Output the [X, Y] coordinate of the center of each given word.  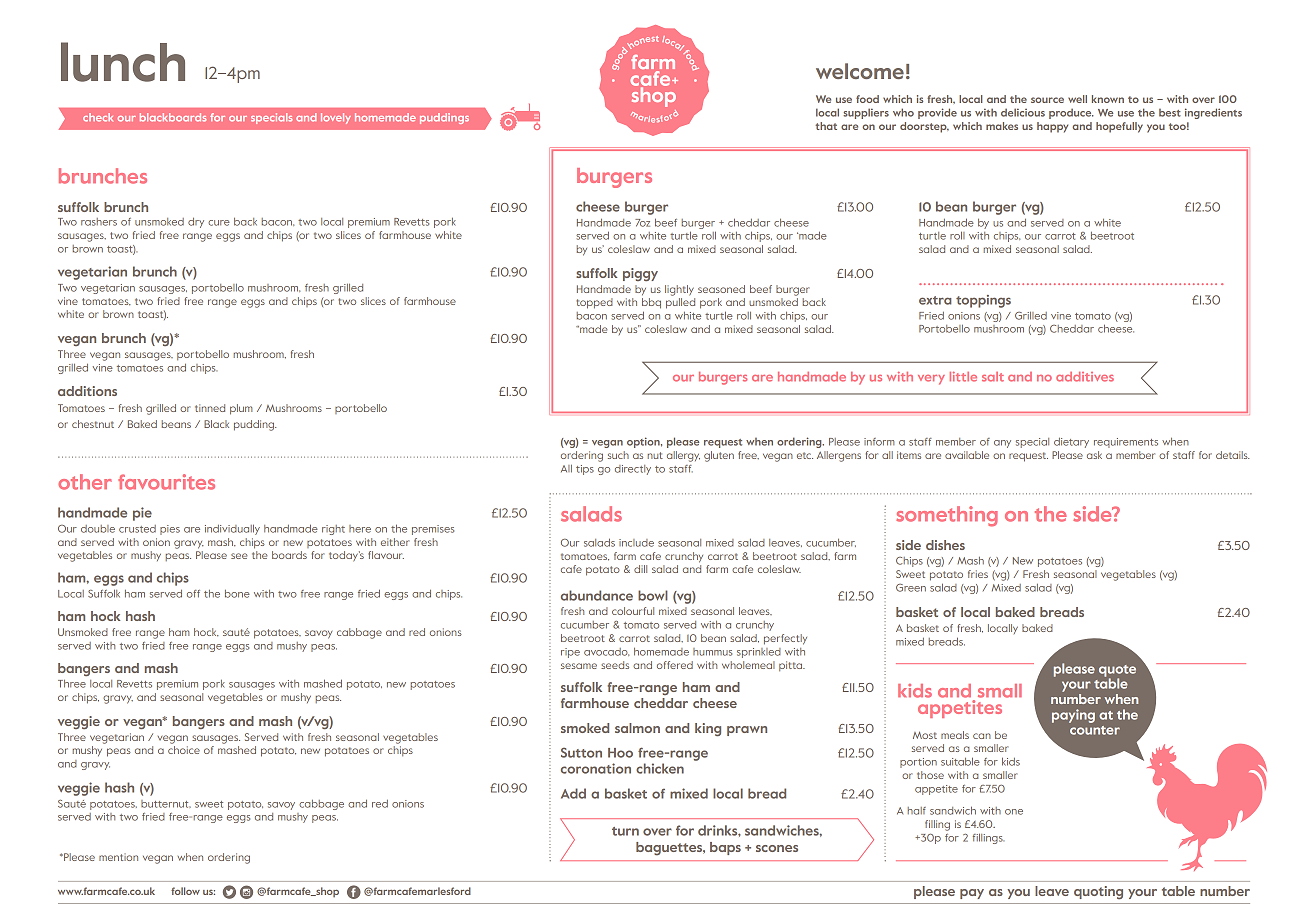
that [826, 126]
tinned [210, 408]
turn [625, 831]
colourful [633, 611]
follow [185, 891]
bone [237, 594]
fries [978, 574]
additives [1085, 377]
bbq [651, 303]
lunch [123, 62]
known [1108, 99]
